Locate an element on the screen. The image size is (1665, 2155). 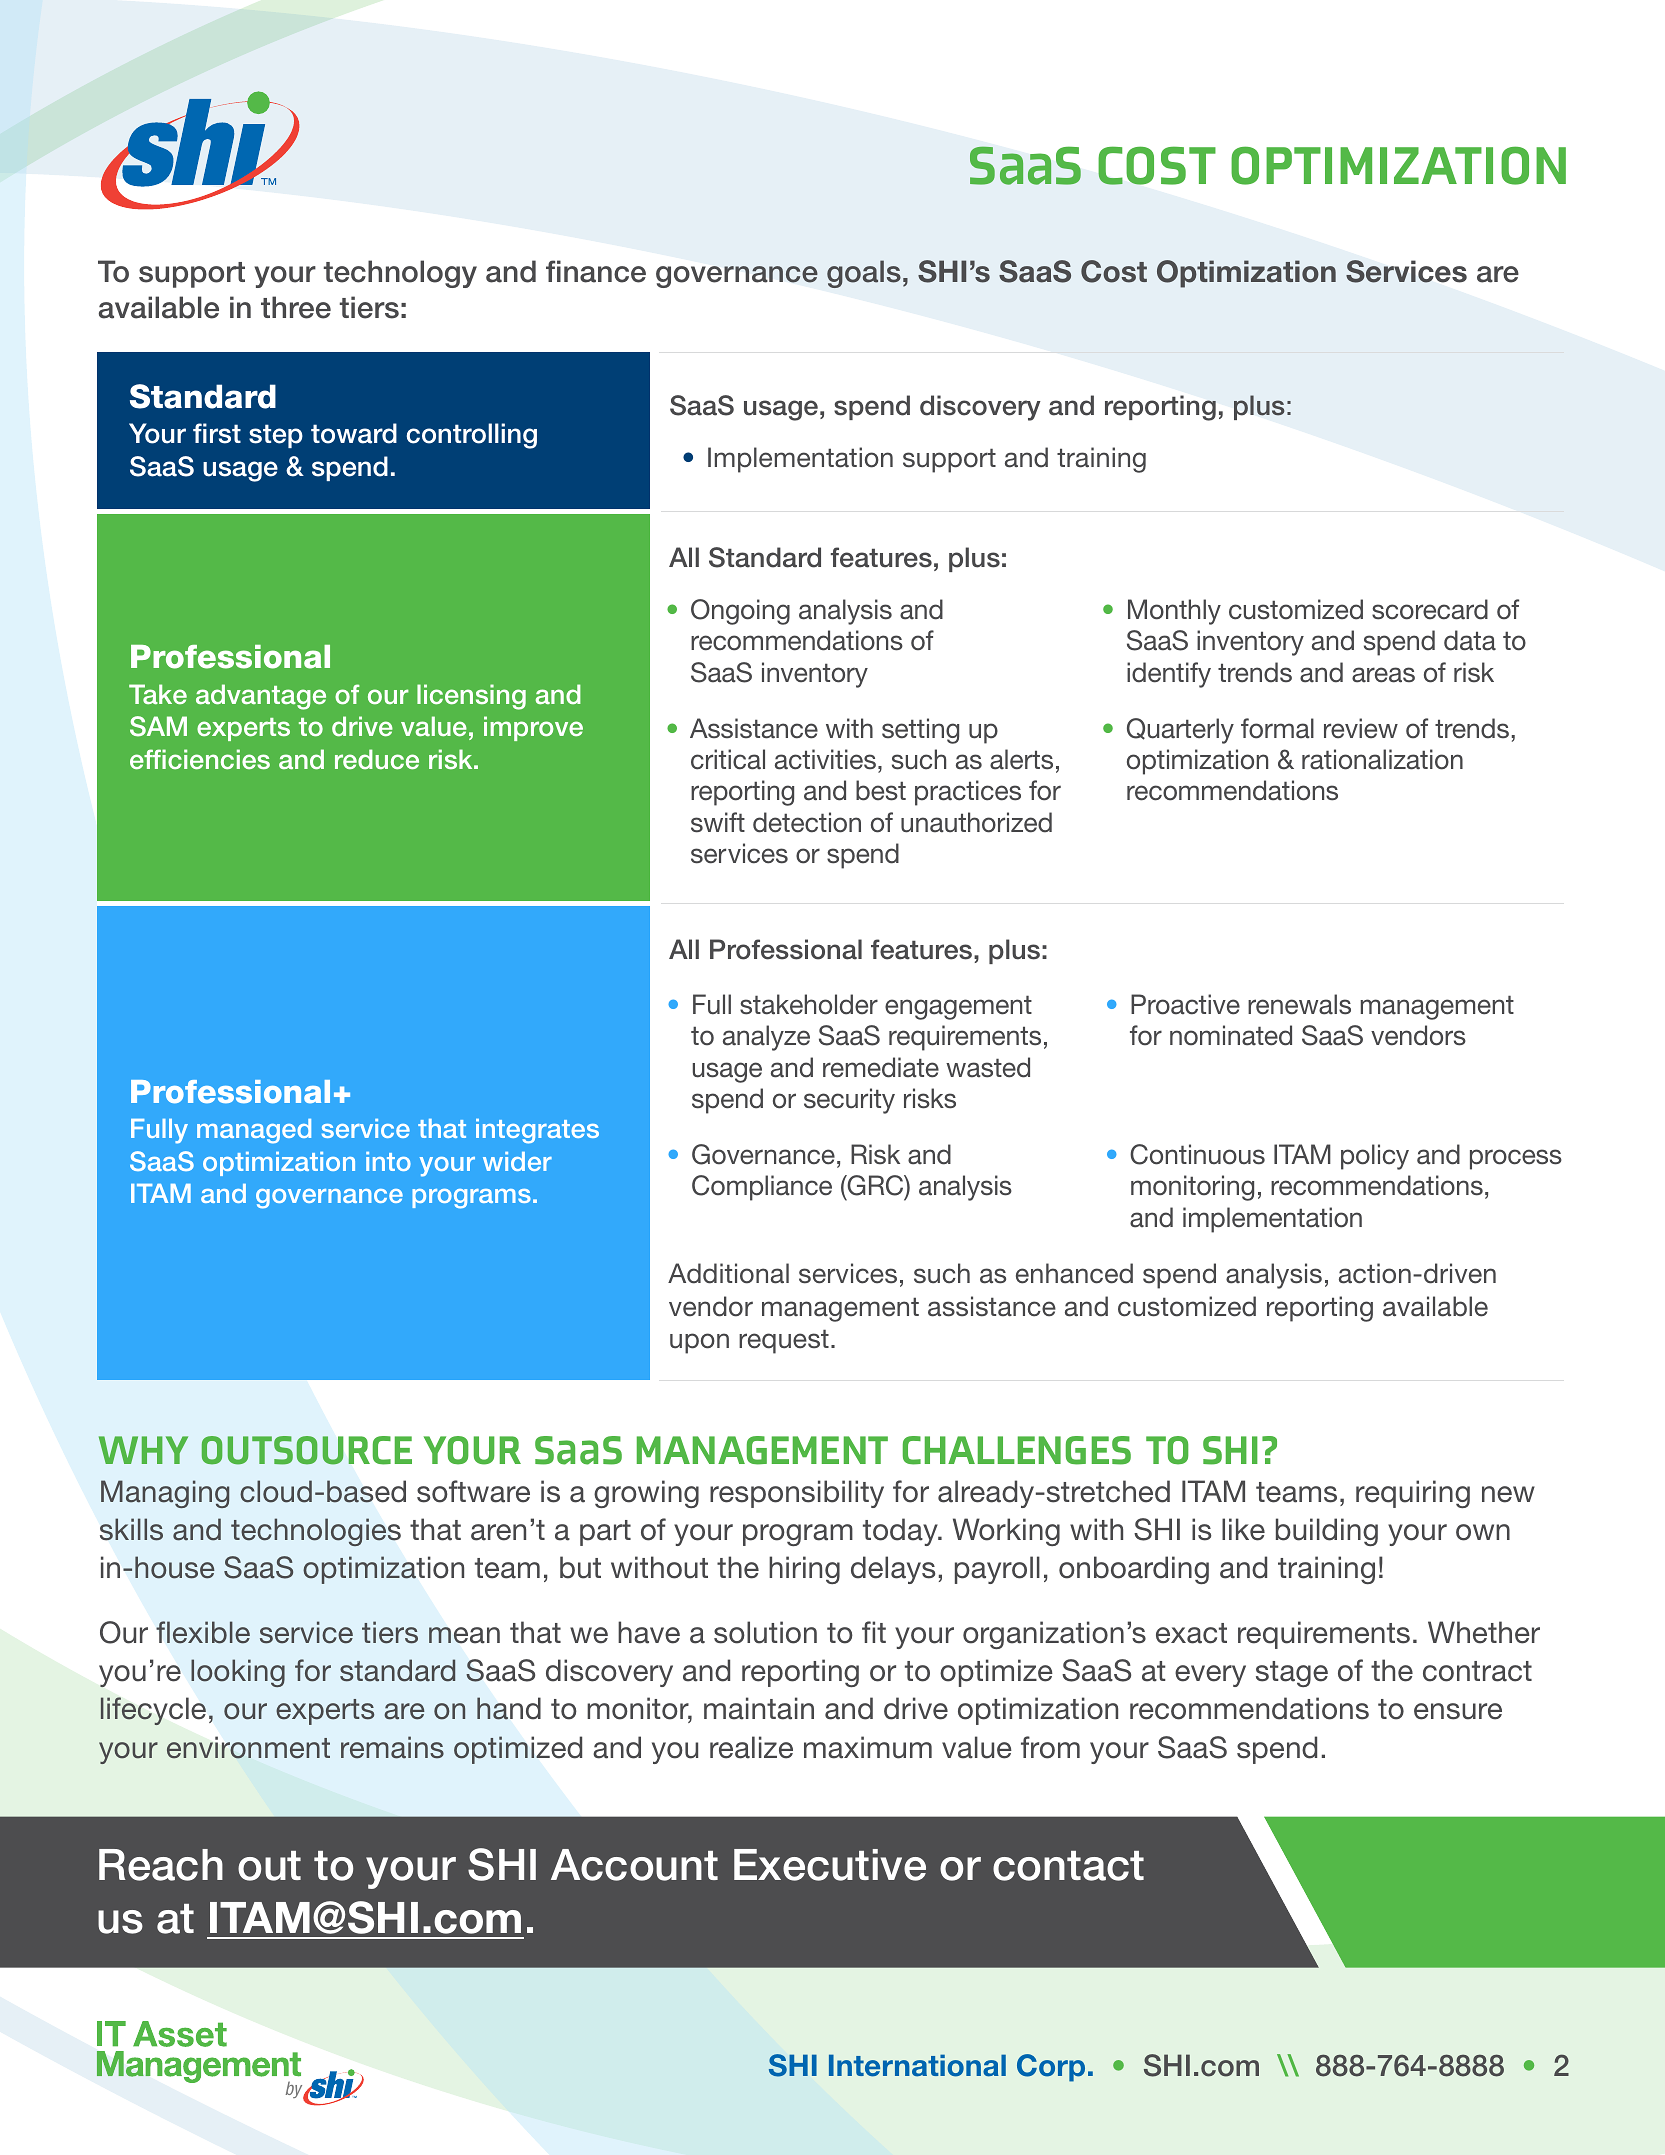
International is located at coordinates (917, 2065).
